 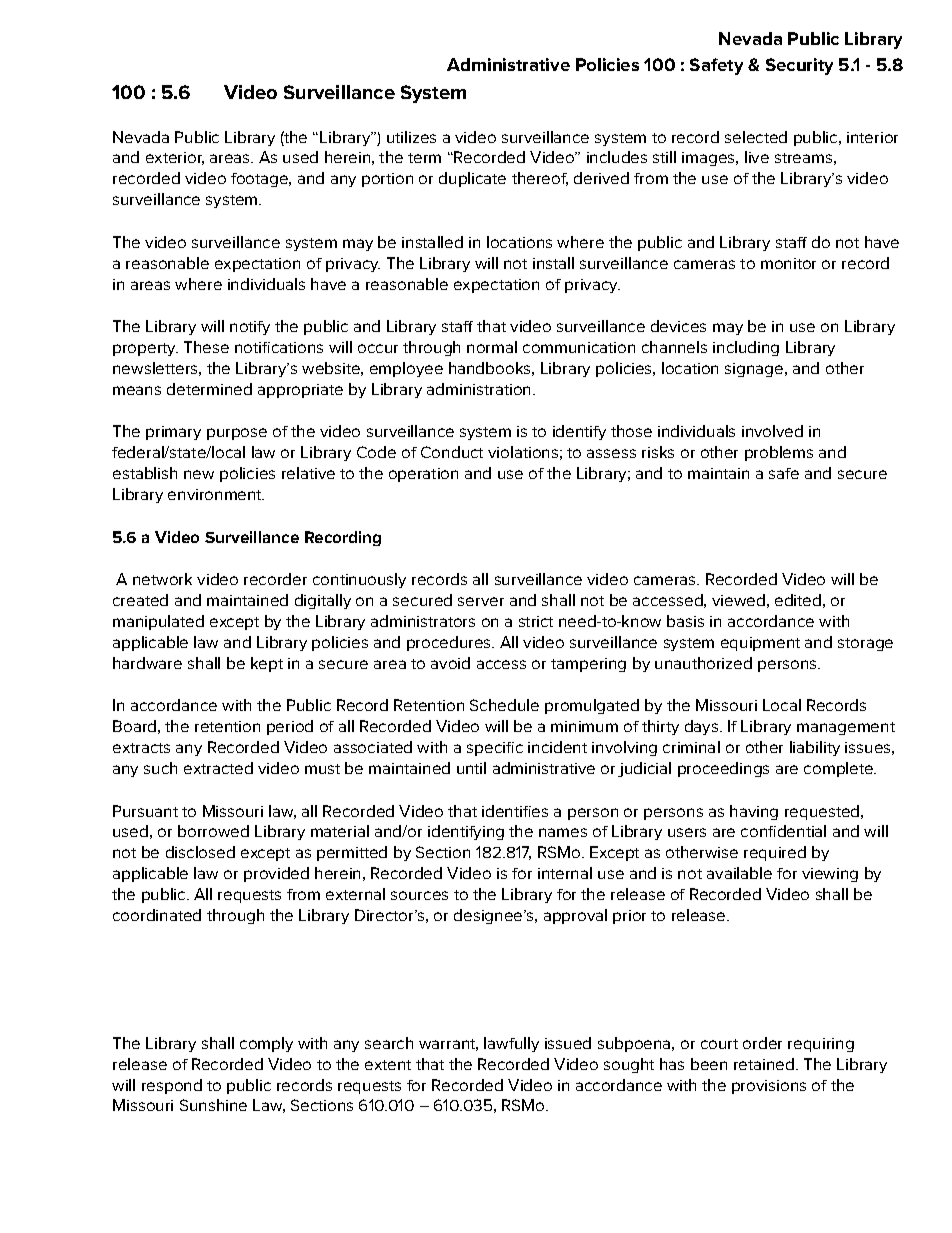 I want to click on involved, so click(x=772, y=431).
